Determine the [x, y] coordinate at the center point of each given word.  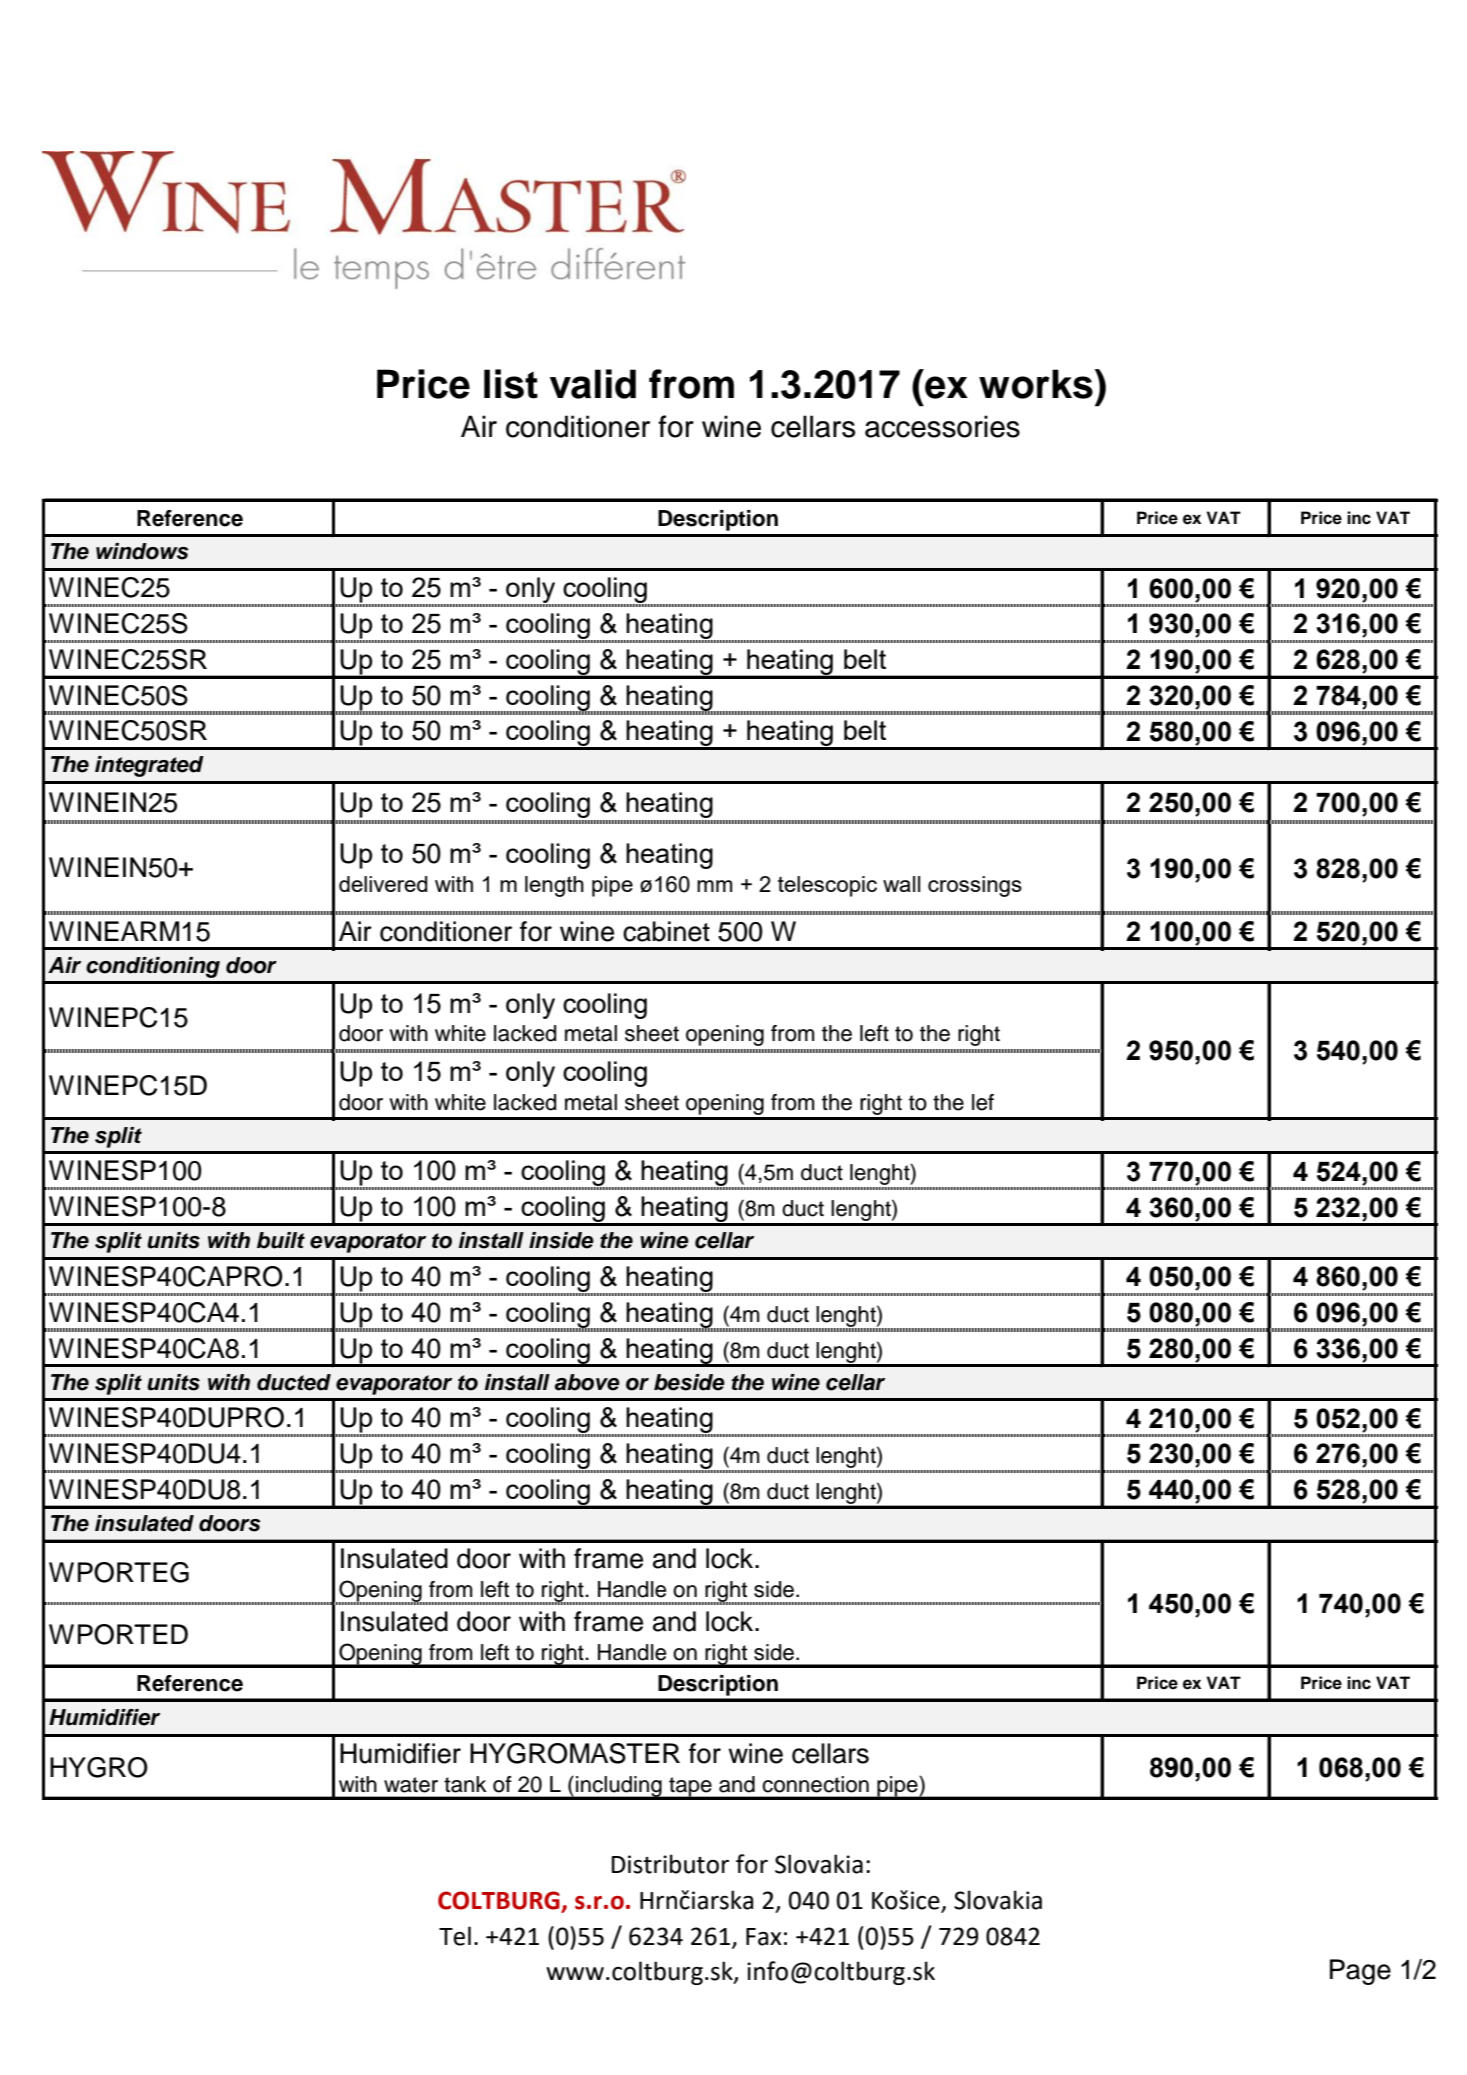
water [411, 1785]
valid [593, 384]
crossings [975, 886]
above [587, 1382]
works [1036, 384]
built [281, 1240]
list [511, 384]
